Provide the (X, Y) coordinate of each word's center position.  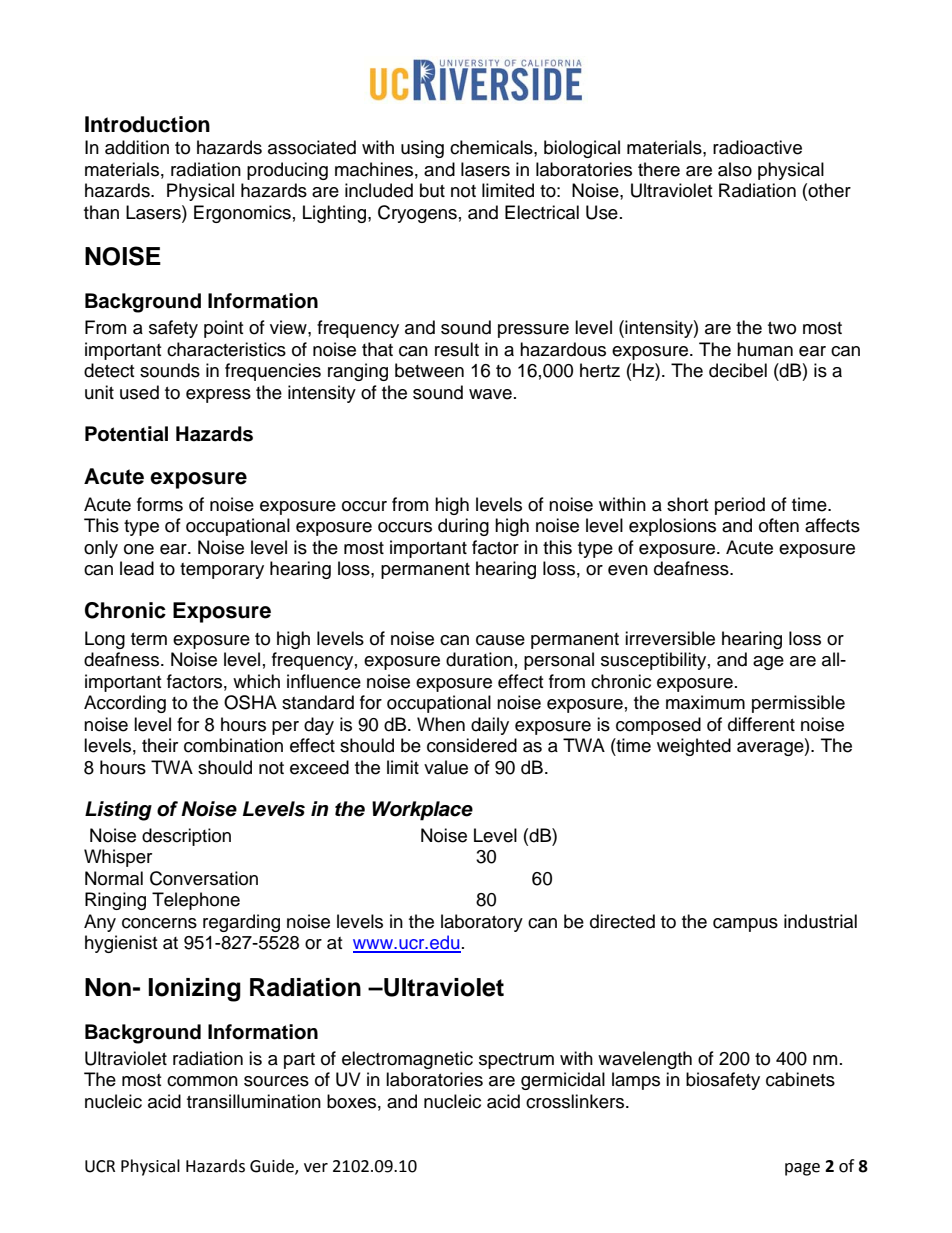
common (202, 1081)
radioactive (757, 147)
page (802, 1169)
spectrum (516, 1061)
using (422, 149)
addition (137, 147)
